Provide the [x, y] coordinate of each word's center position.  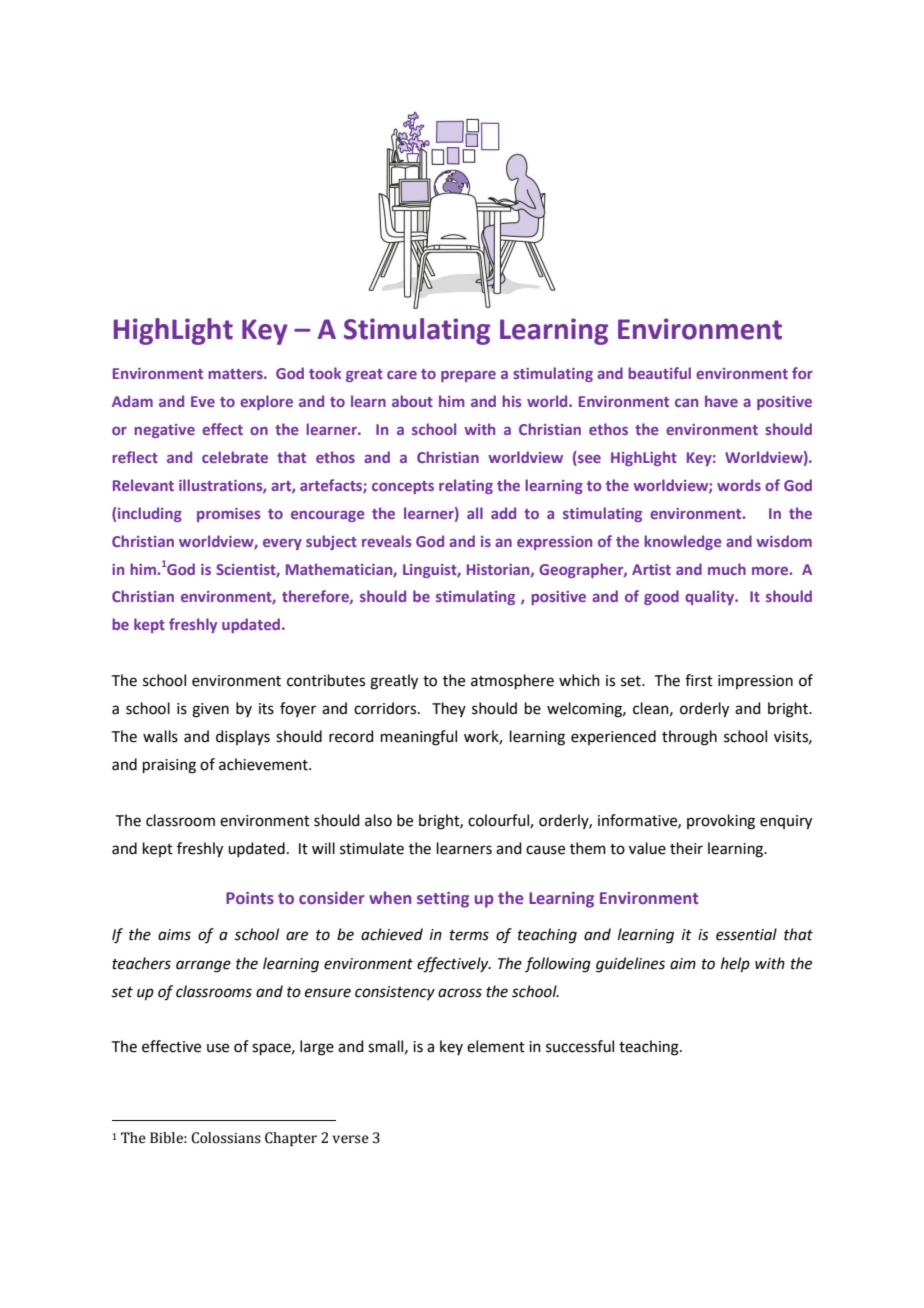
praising [169, 766]
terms [469, 935]
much [727, 569]
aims [174, 935]
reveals [387, 541]
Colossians [226, 1138]
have [721, 401]
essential [746, 934]
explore [266, 402]
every [282, 544]
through [689, 738]
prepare [468, 376]
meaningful [419, 738]
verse [350, 1139]
